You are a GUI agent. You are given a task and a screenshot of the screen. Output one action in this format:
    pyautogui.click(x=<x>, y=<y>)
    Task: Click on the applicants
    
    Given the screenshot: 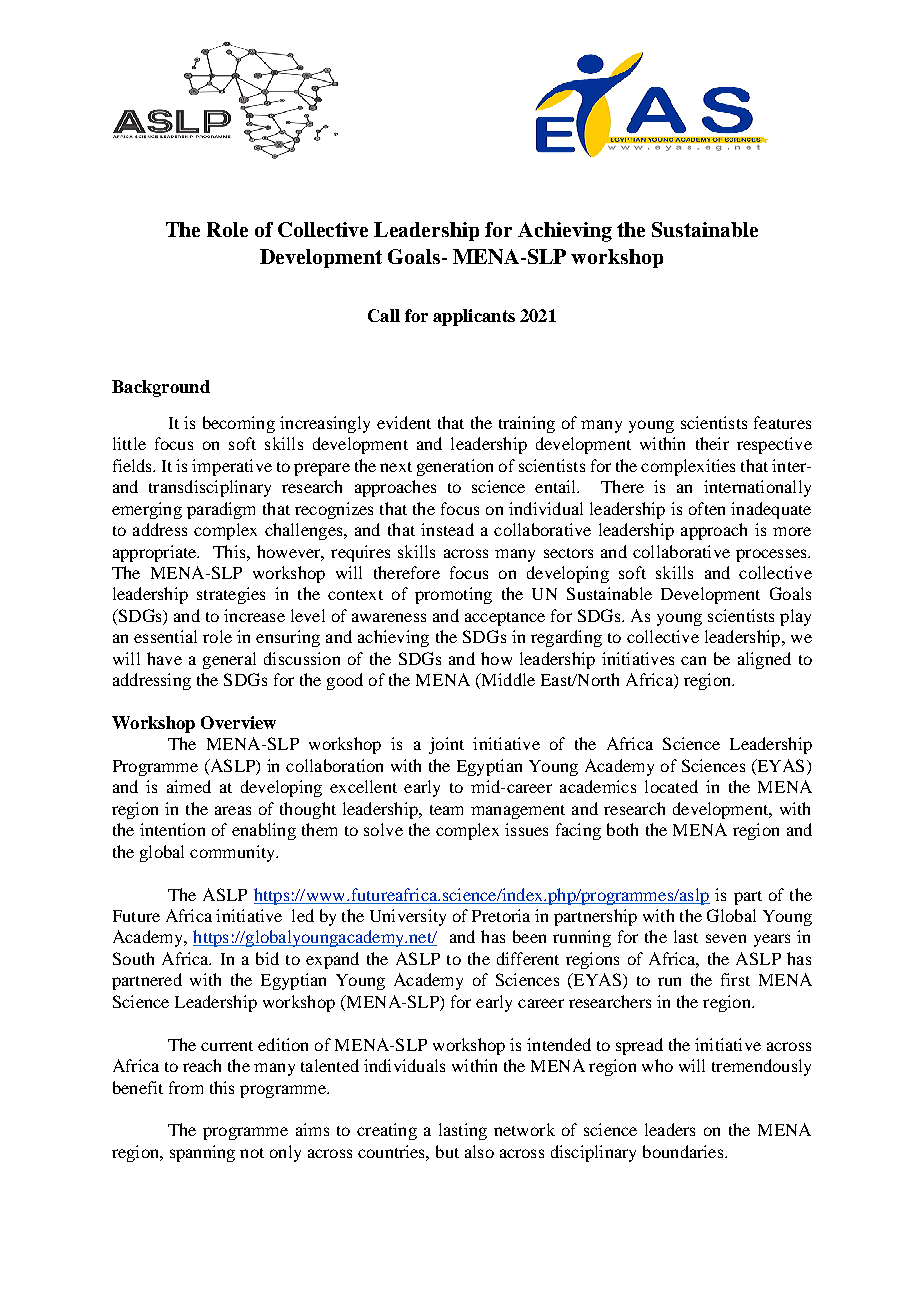 What is the action you would take?
    pyautogui.click(x=474, y=317)
